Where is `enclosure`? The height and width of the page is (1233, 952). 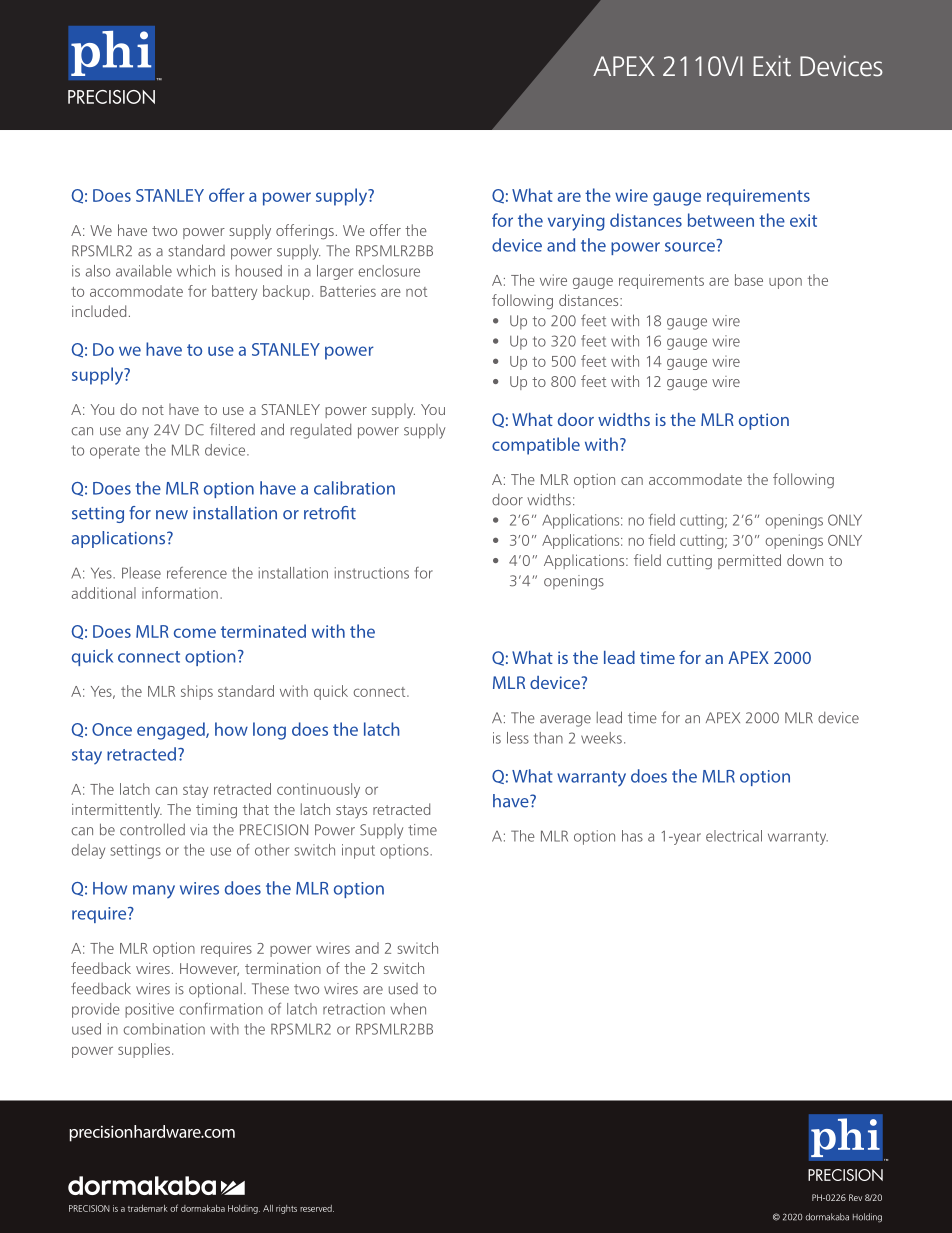
enclosure is located at coordinates (389, 271).
